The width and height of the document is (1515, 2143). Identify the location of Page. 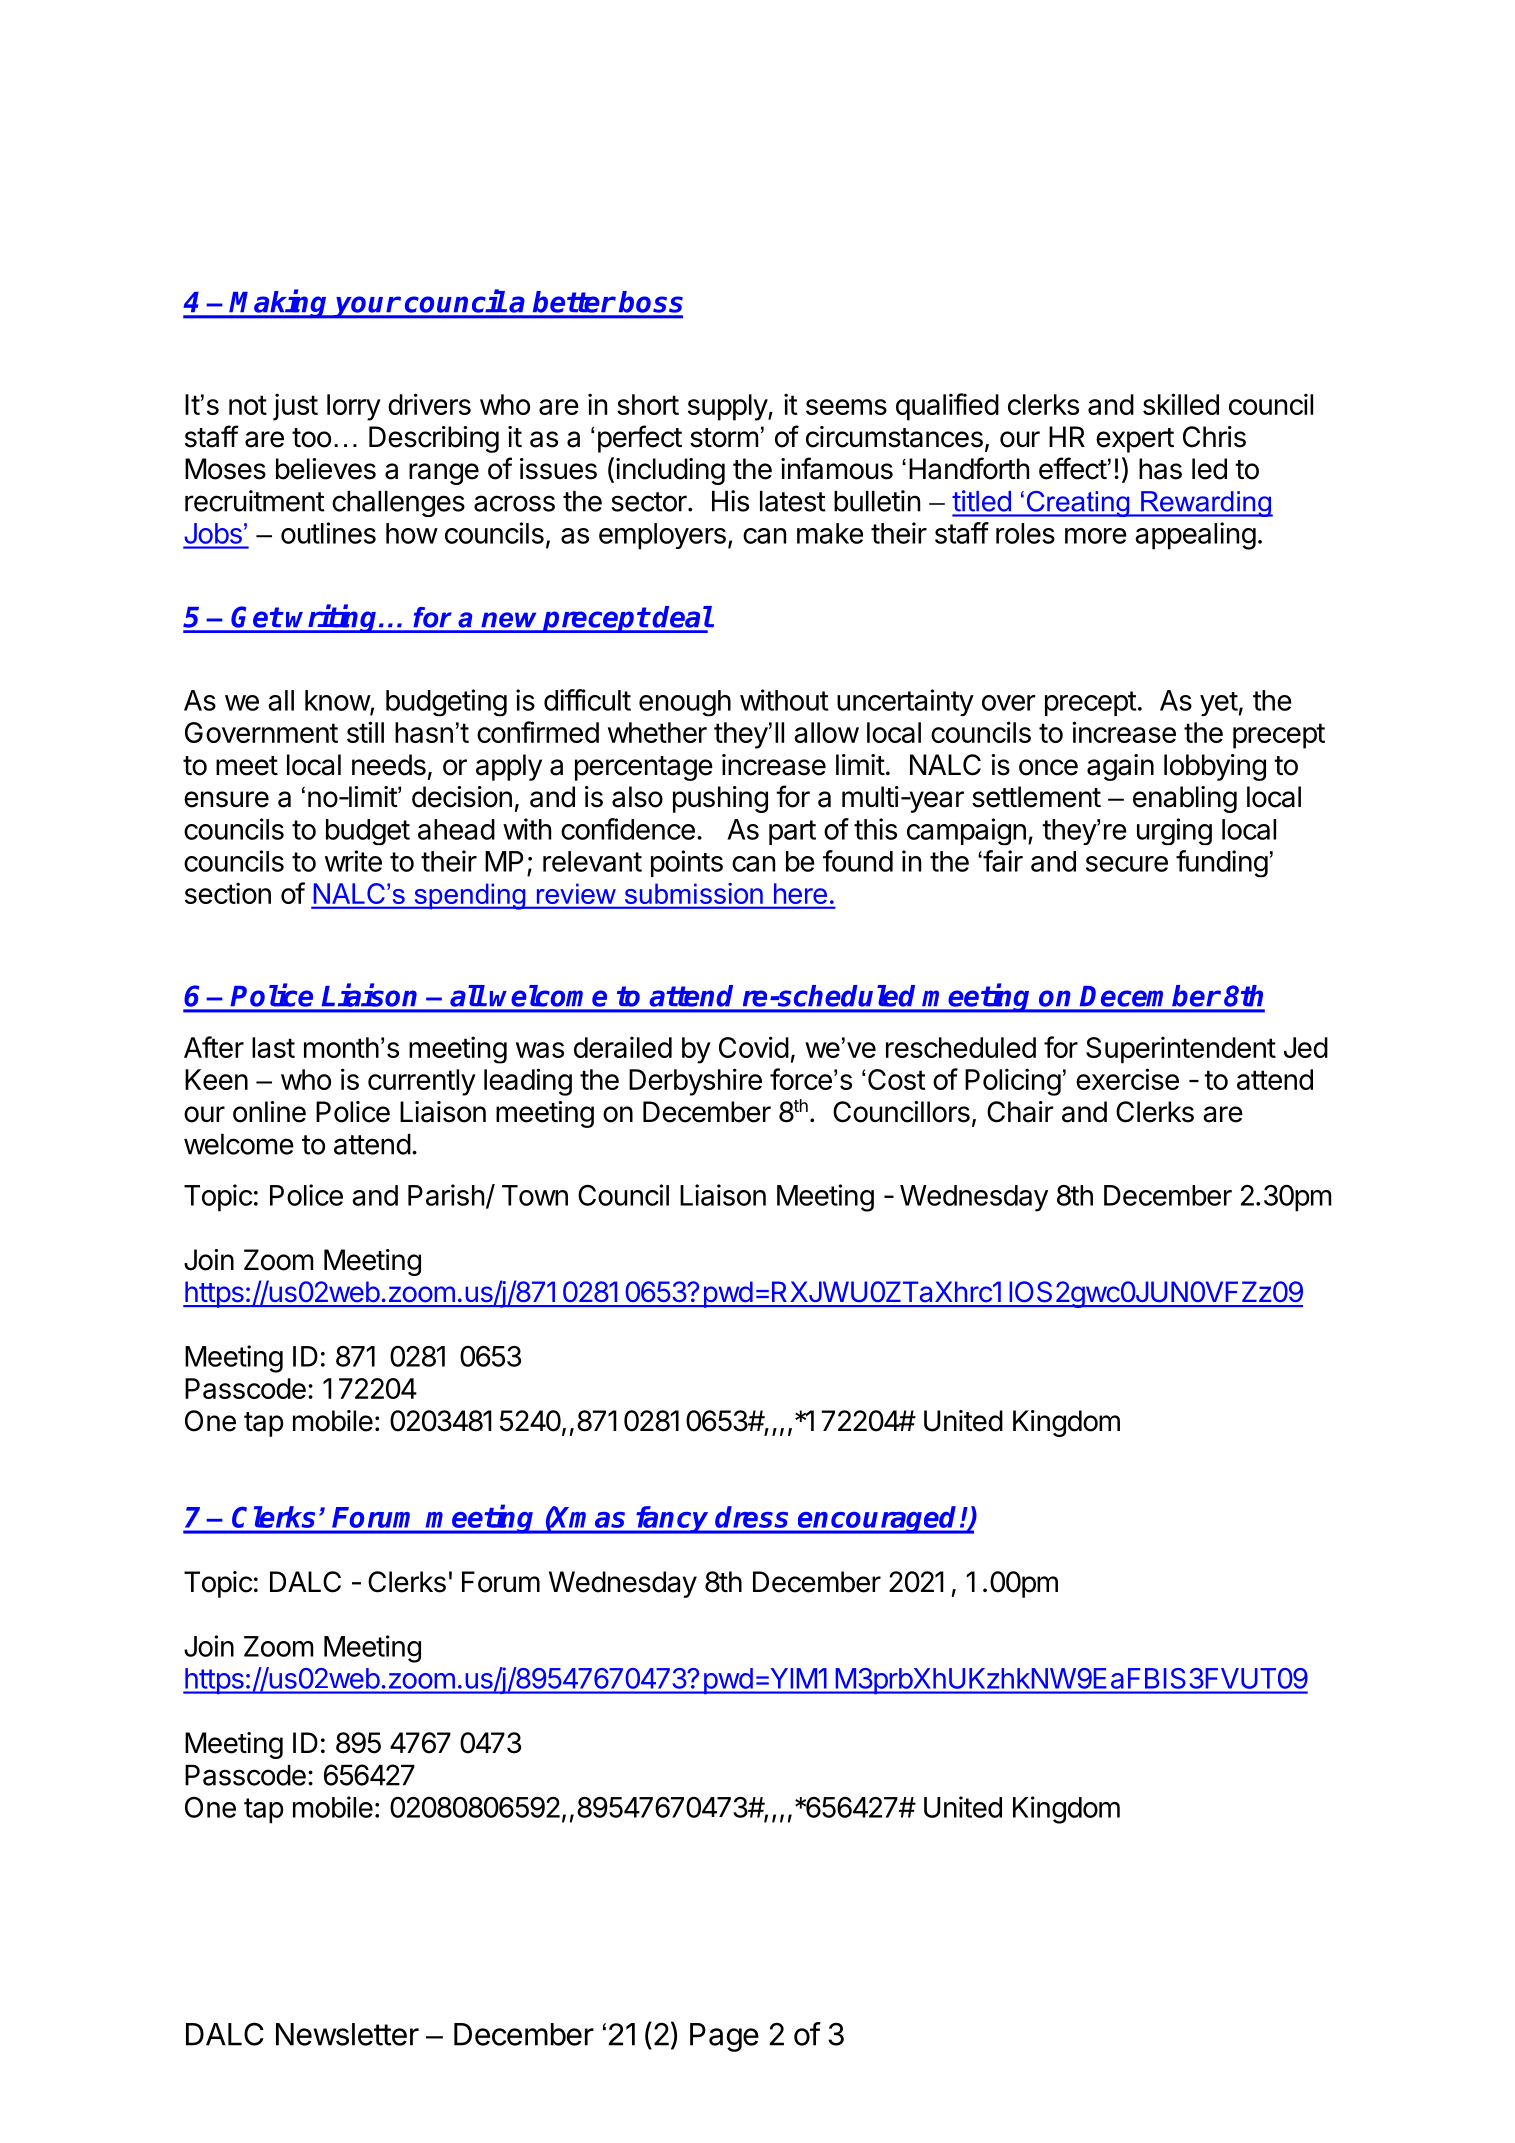
(724, 2037).
